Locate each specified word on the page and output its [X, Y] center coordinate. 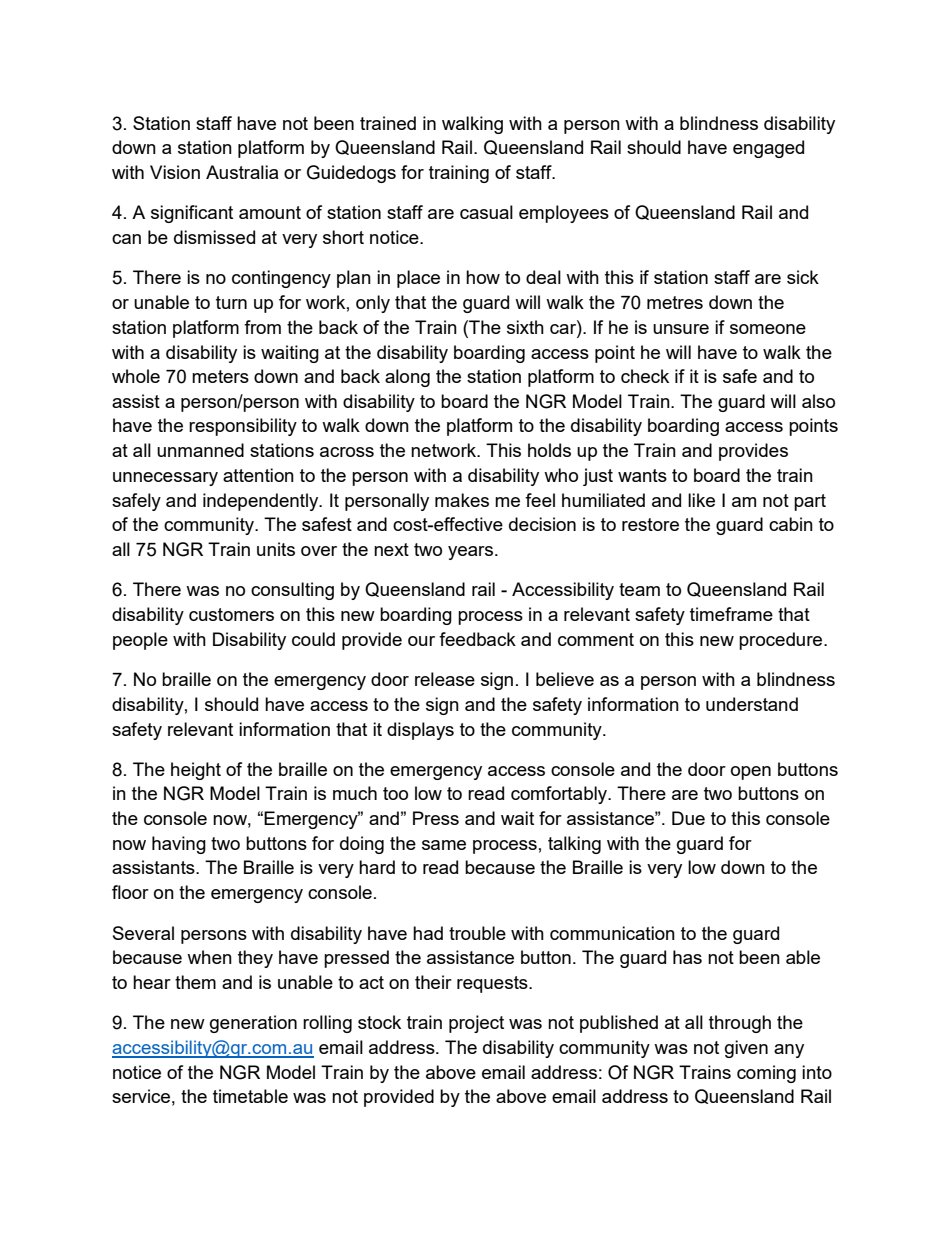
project [476, 1024]
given [746, 1049]
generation [253, 1024]
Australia [242, 172]
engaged [768, 149]
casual [486, 212]
